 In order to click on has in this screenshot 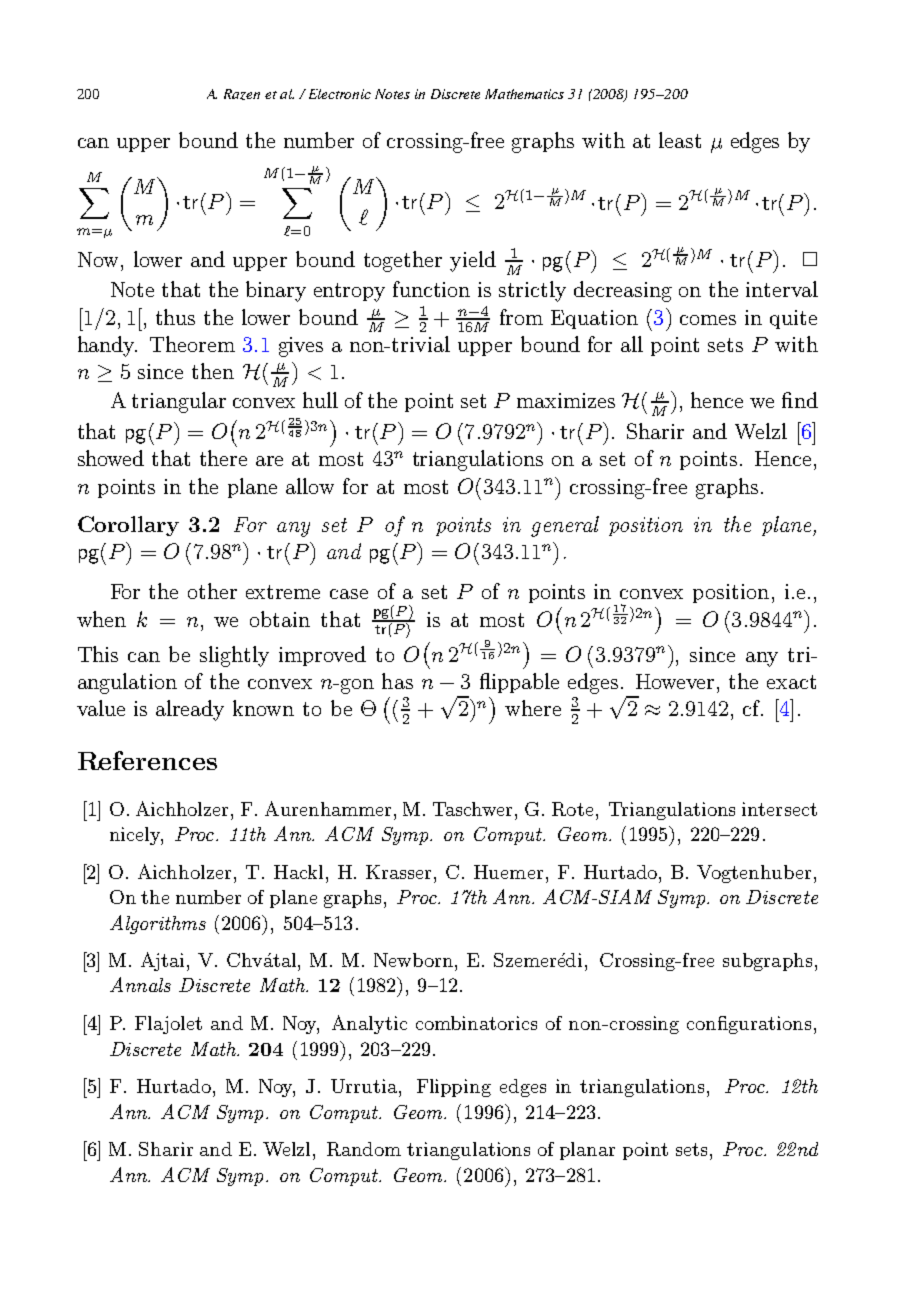, I will do `click(397, 681)`.
